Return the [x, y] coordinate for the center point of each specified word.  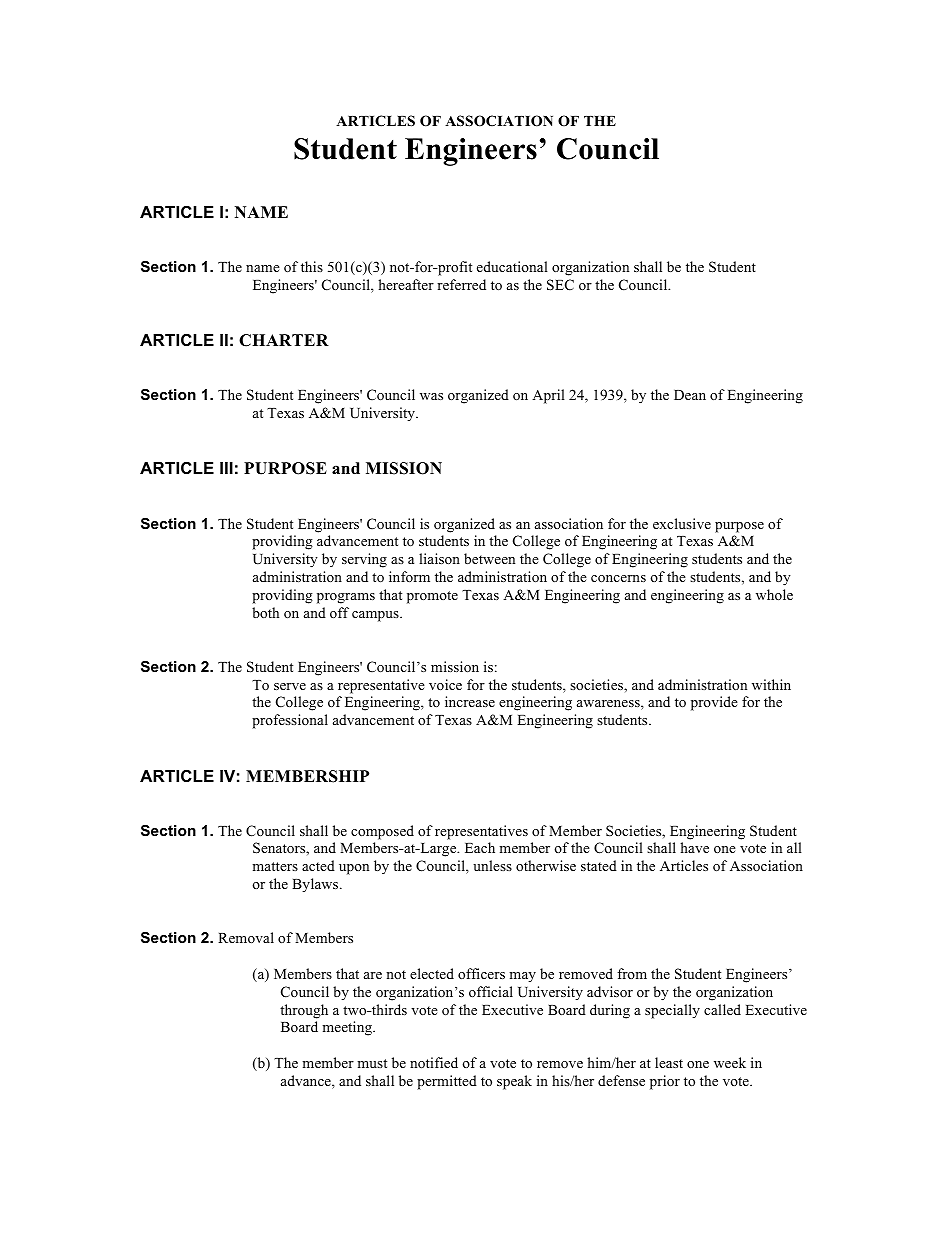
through [304, 1011]
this [312, 266]
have [694, 847]
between [489, 558]
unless [492, 865]
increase [470, 701]
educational [512, 266]
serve [290, 686]
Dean [690, 395]
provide [714, 703]
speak [514, 1082]
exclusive [682, 523]
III [226, 468]
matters [275, 866]
